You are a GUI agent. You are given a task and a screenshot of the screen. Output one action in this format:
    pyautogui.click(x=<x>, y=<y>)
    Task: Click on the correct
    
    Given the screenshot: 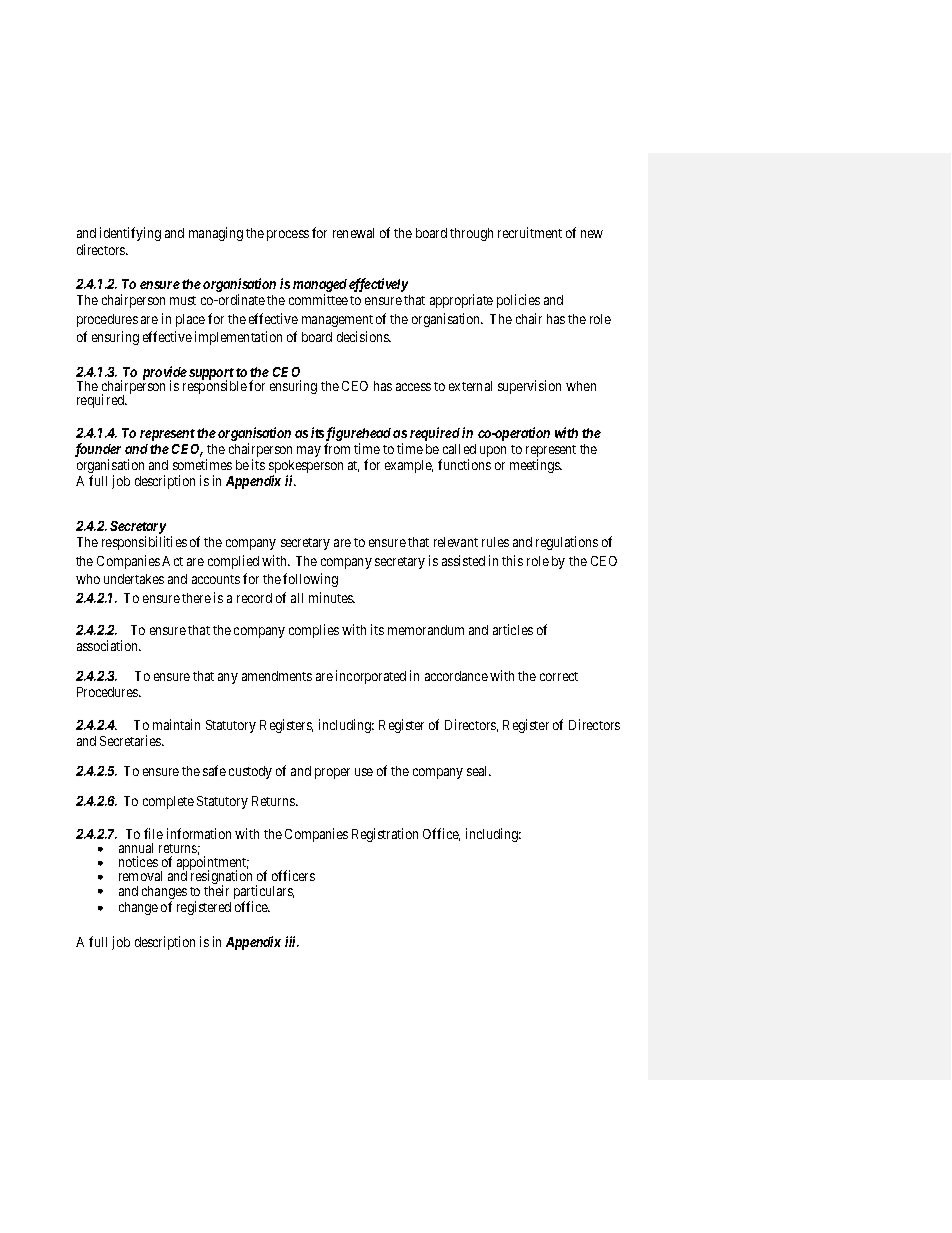 What is the action you would take?
    pyautogui.click(x=559, y=676)
